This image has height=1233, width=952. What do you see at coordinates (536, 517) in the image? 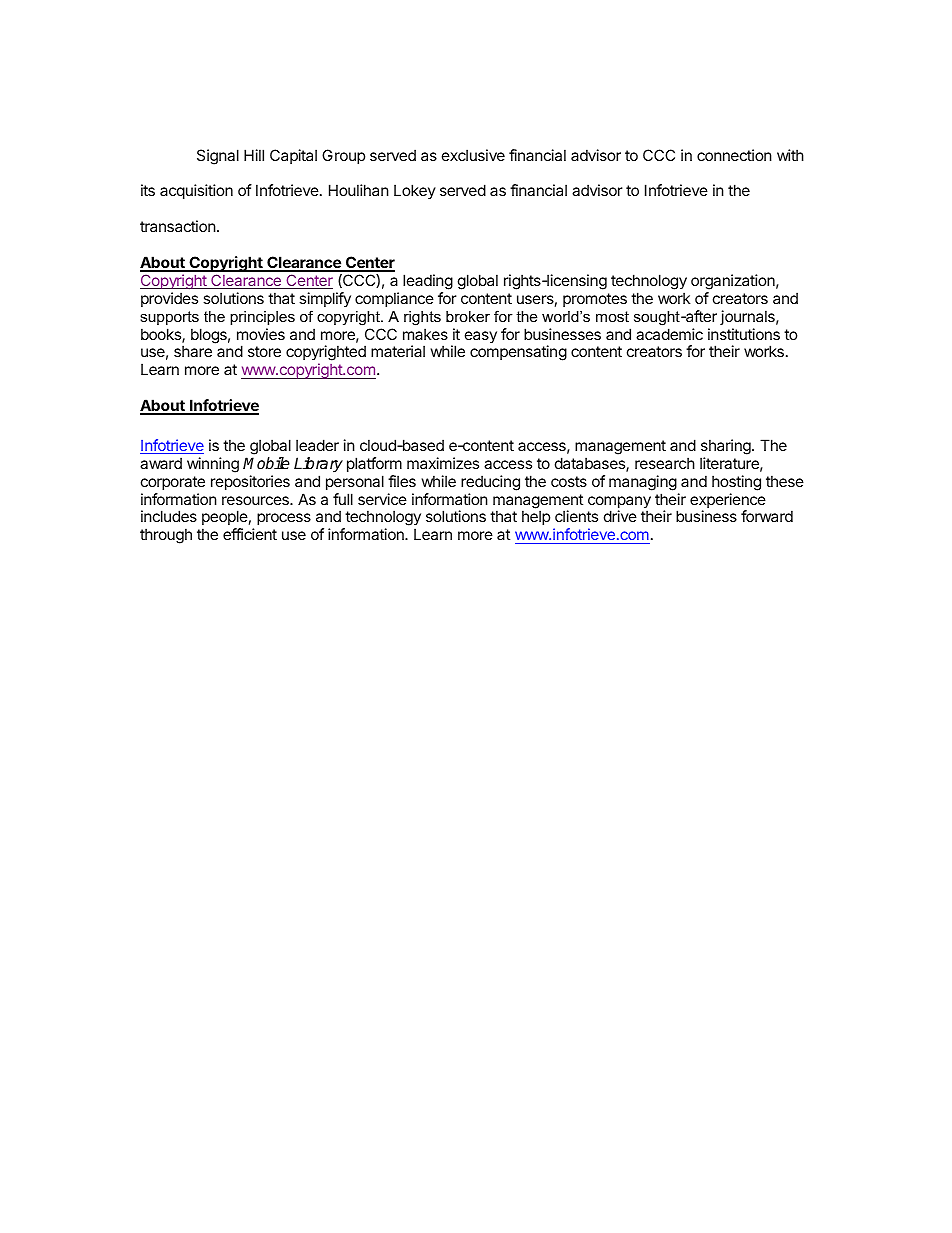
I see `help` at bounding box center [536, 517].
